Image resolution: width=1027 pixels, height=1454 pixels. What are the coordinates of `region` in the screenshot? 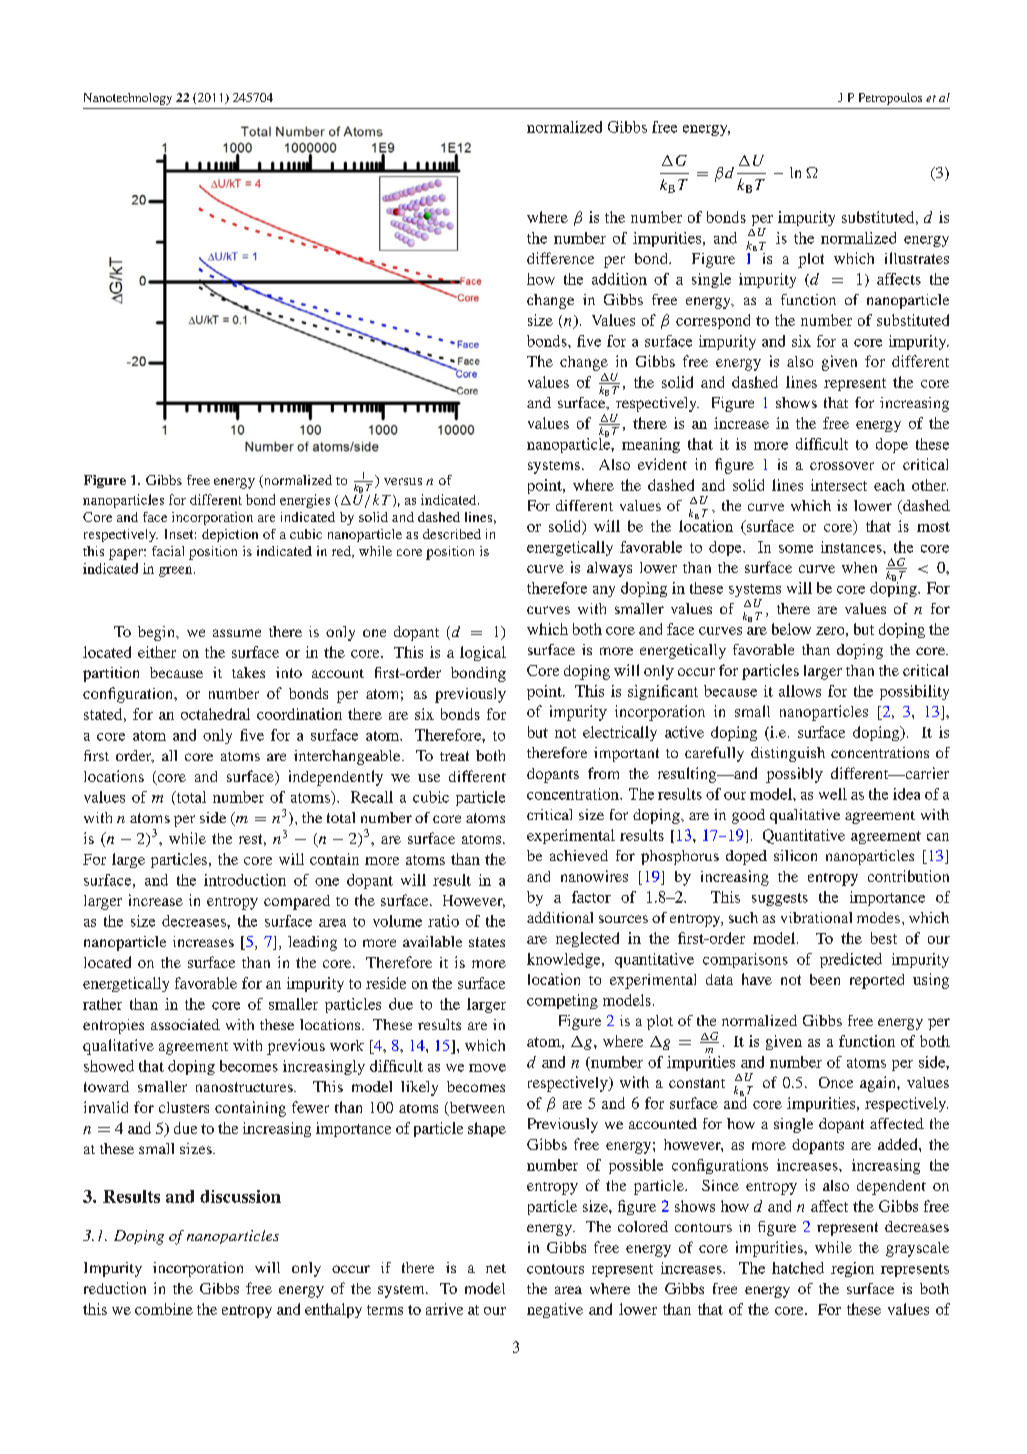 It's located at (852, 1269).
